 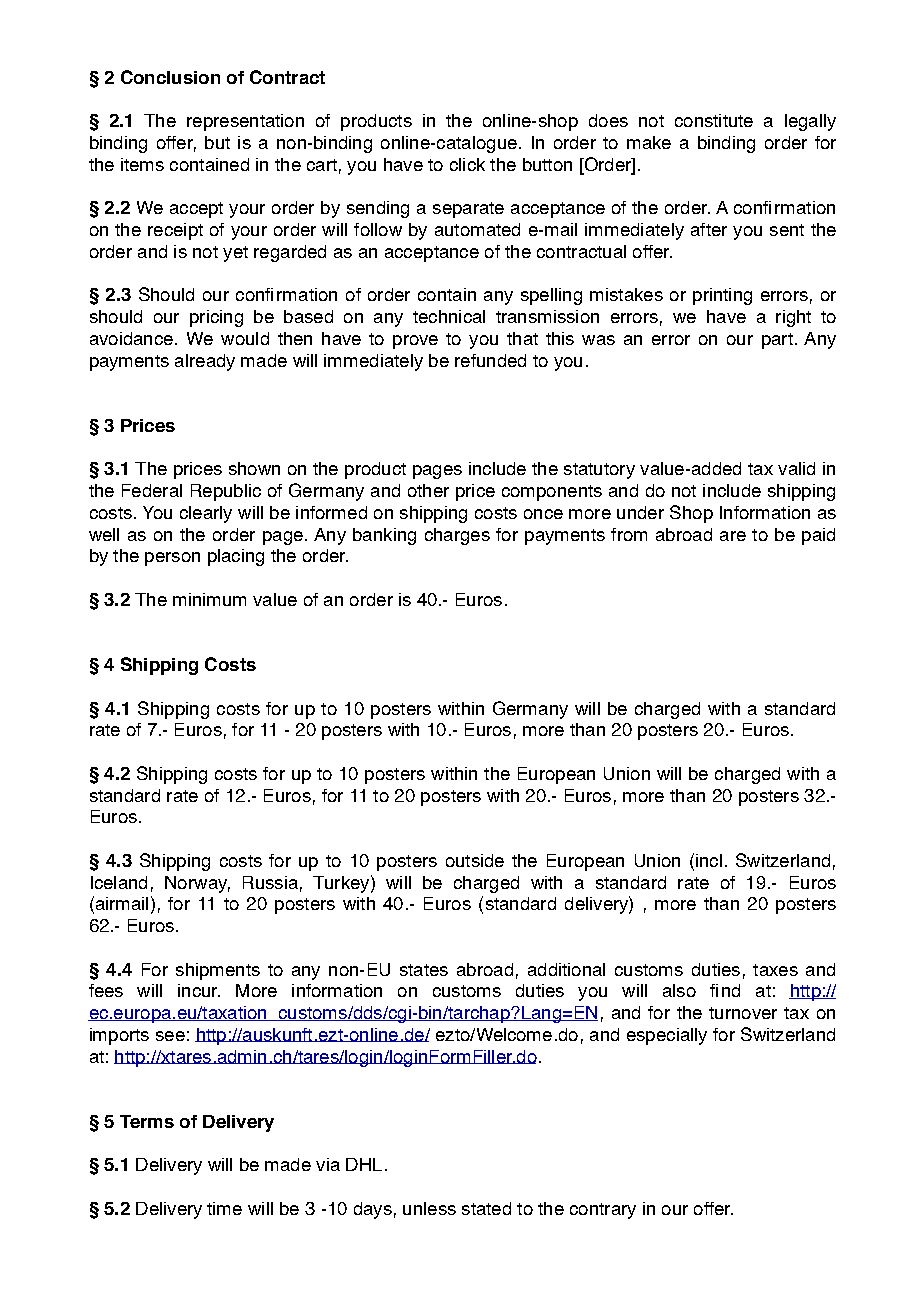 What do you see at coordinates (467, 164) in the page?
I see `click` at bounding box center [467, 164].
